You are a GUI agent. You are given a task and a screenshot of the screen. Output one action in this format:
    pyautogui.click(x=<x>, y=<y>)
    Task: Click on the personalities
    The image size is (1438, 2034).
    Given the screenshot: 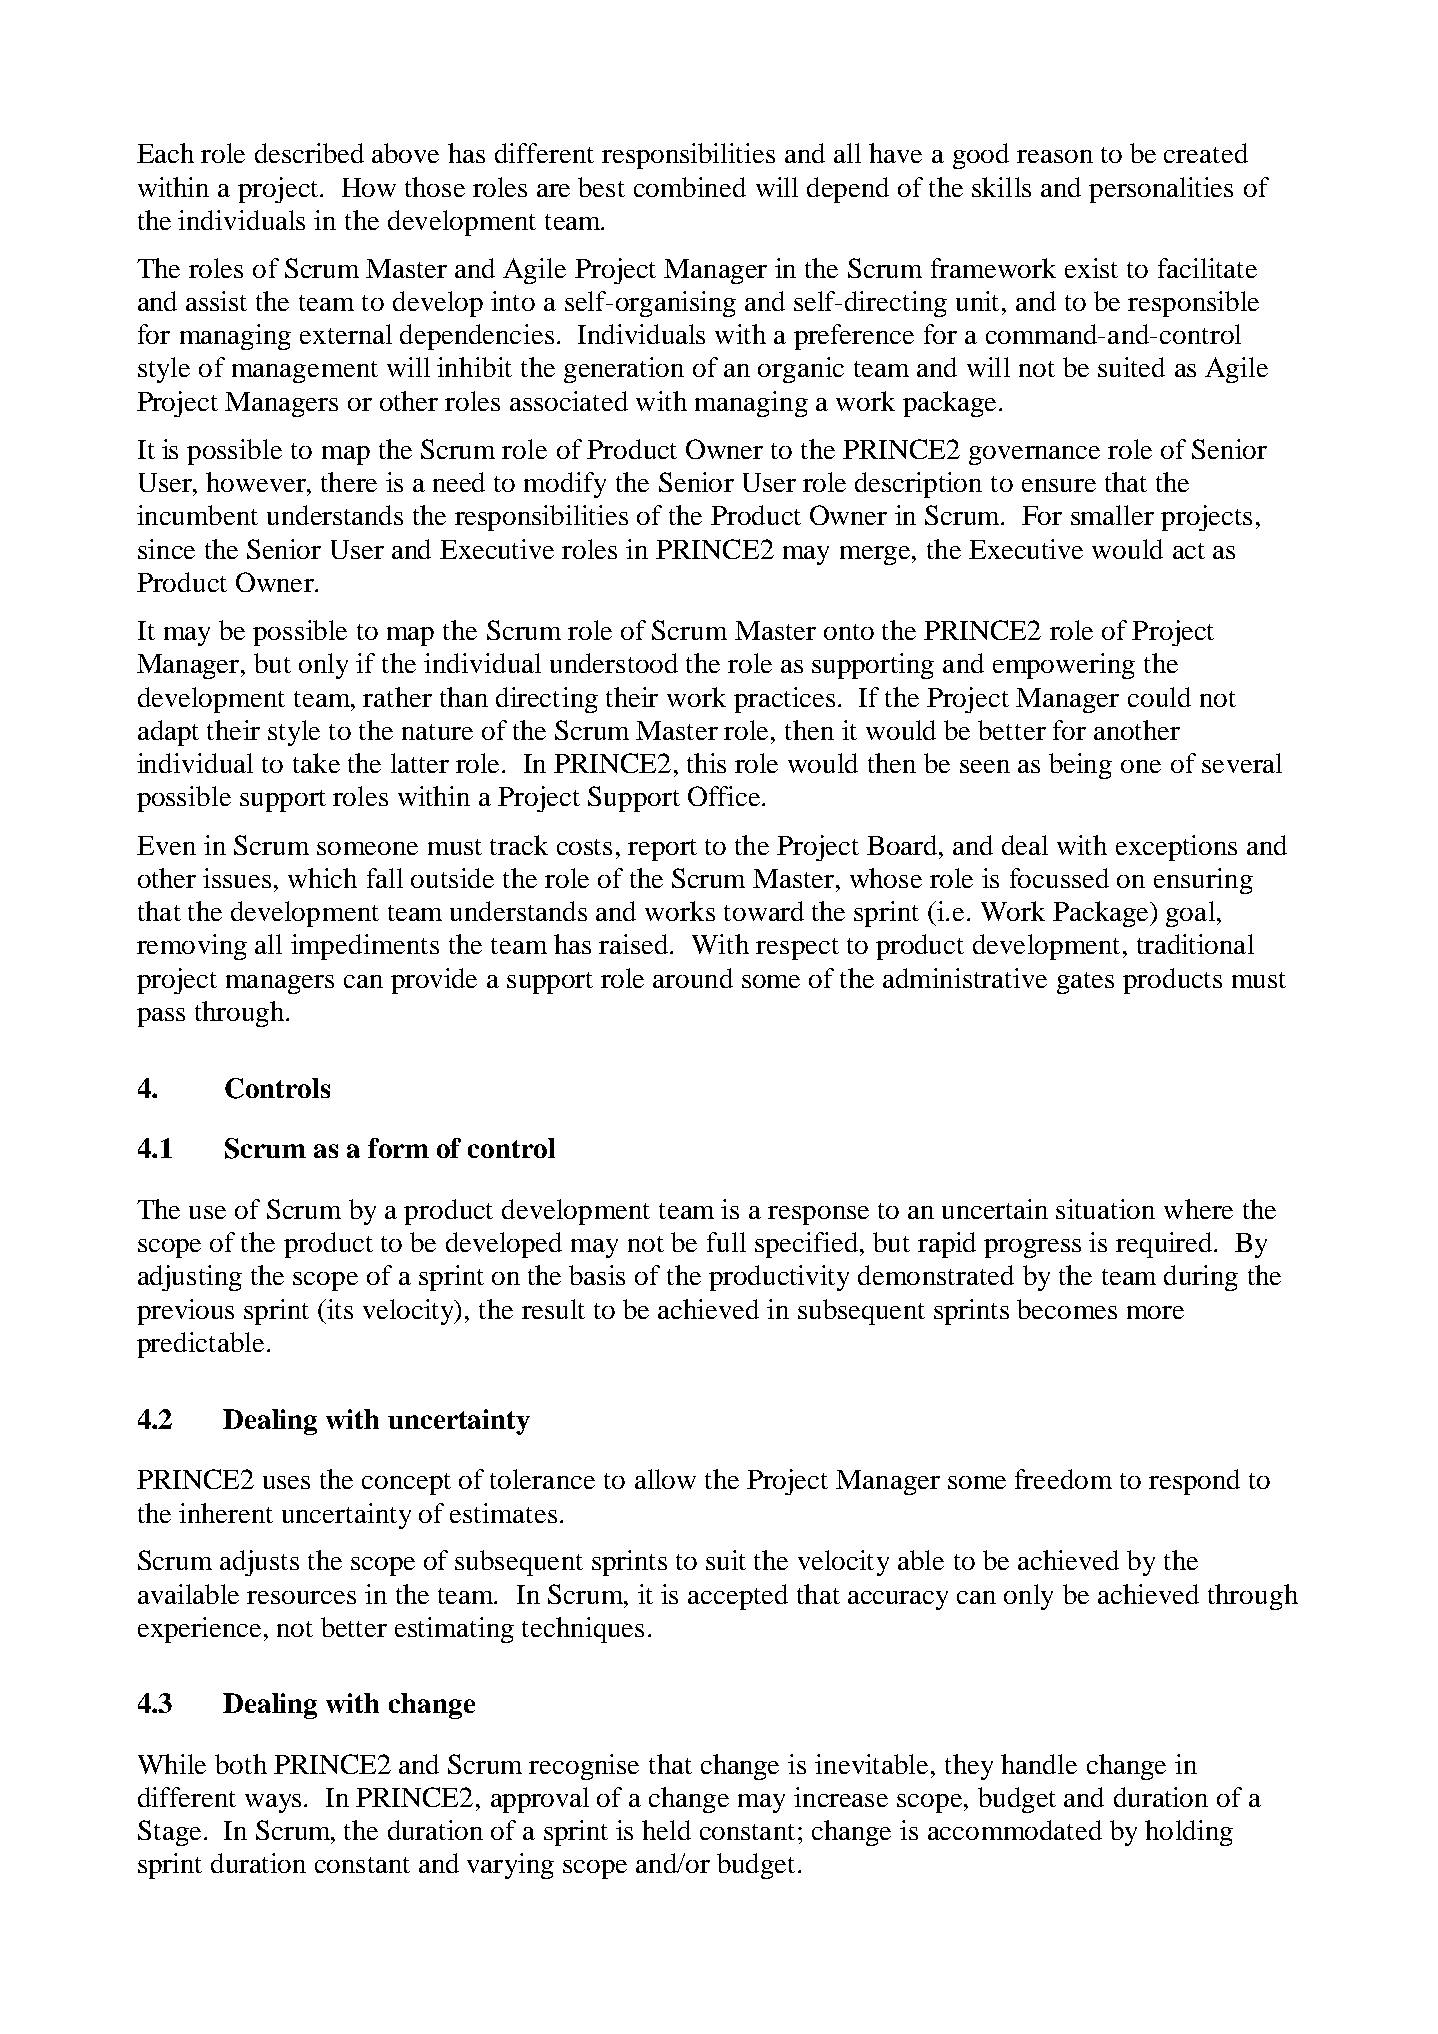 What is the action you would take?
    pyautogui.click(x=1161, y=190)
